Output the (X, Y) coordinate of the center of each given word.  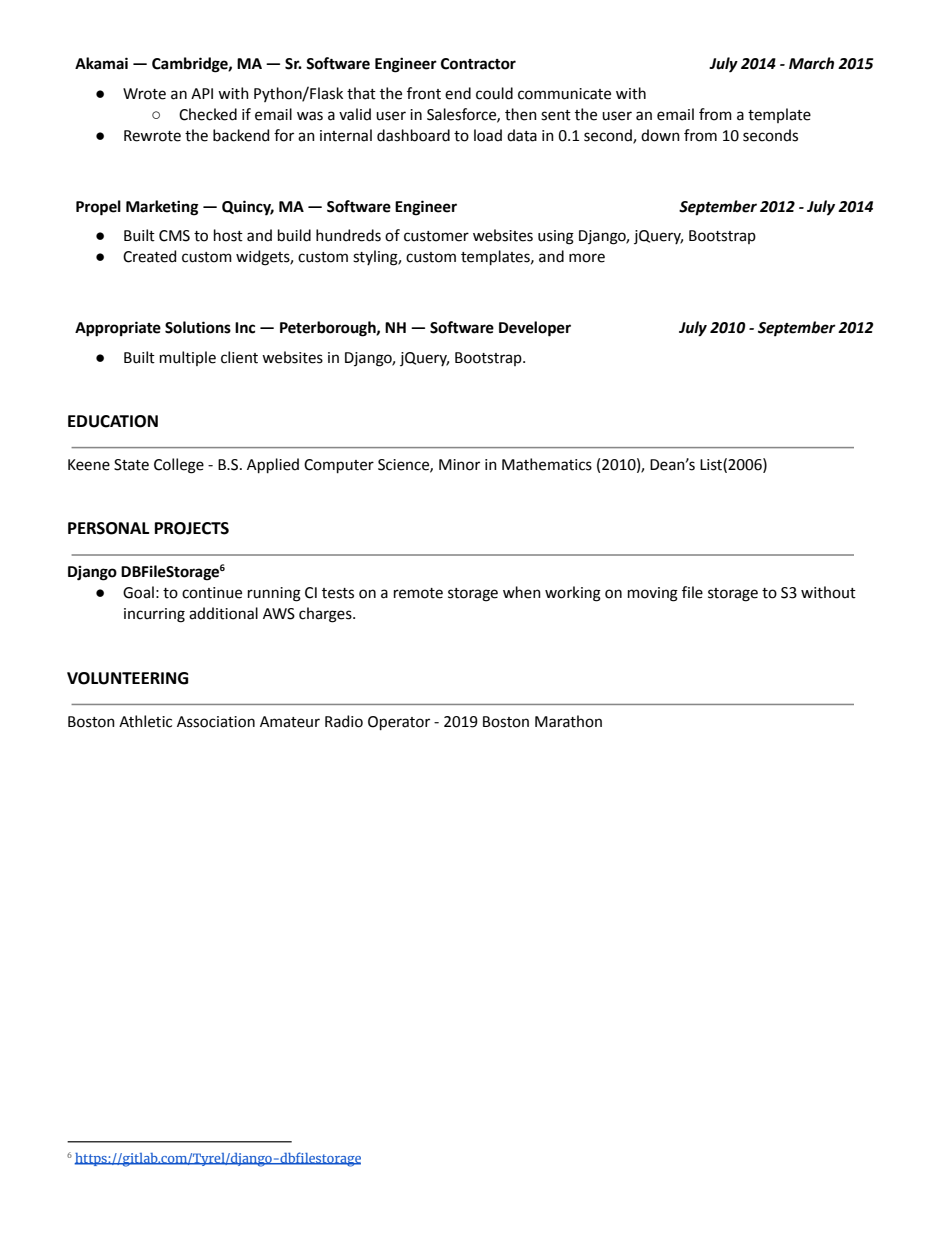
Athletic (145, 721)
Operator (399, 723)
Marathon (568, 721)
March (811, 63)
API (202, 93)
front (424, 93)
